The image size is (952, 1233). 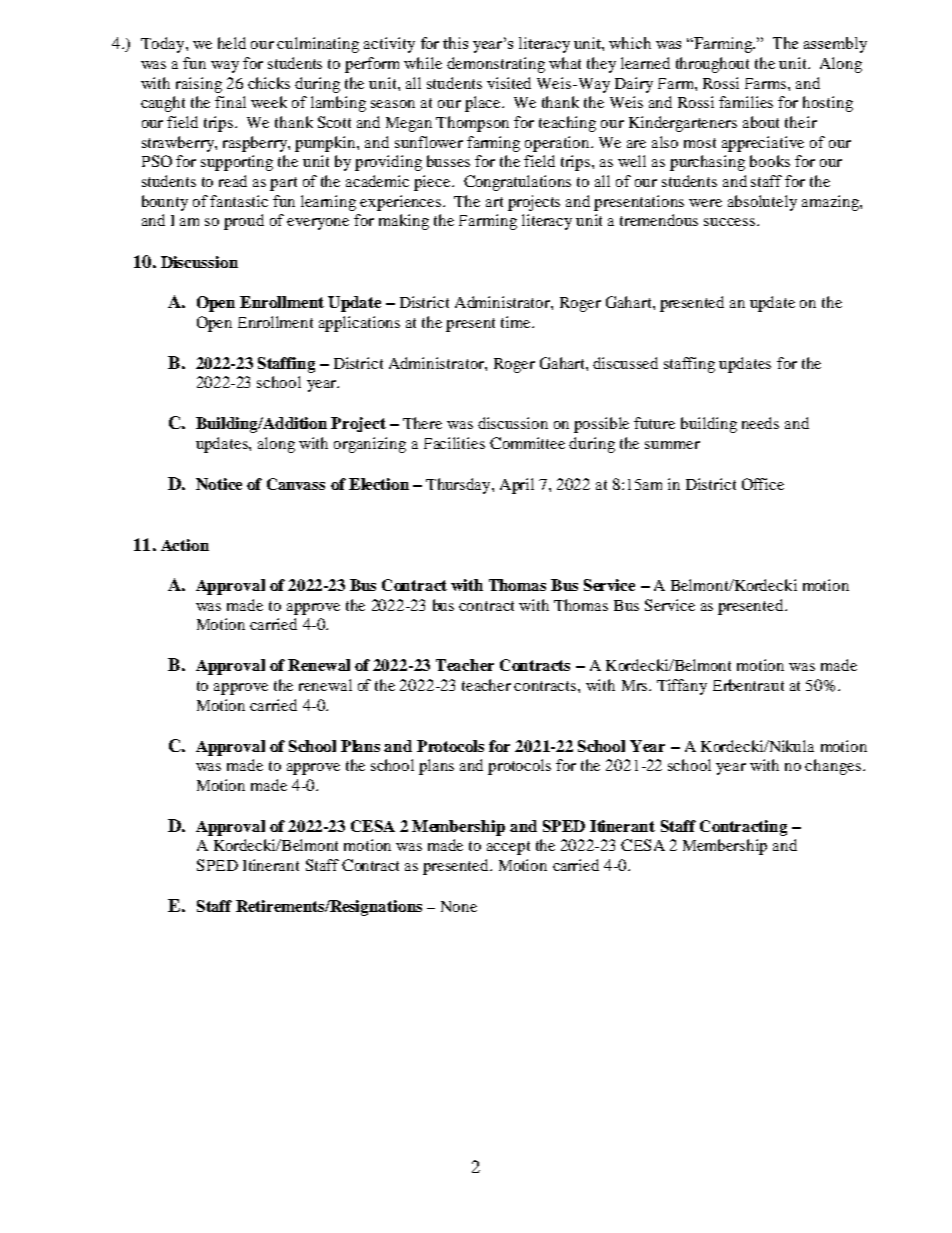 I want to click on demonstrating, so click(x=496, y=65).
